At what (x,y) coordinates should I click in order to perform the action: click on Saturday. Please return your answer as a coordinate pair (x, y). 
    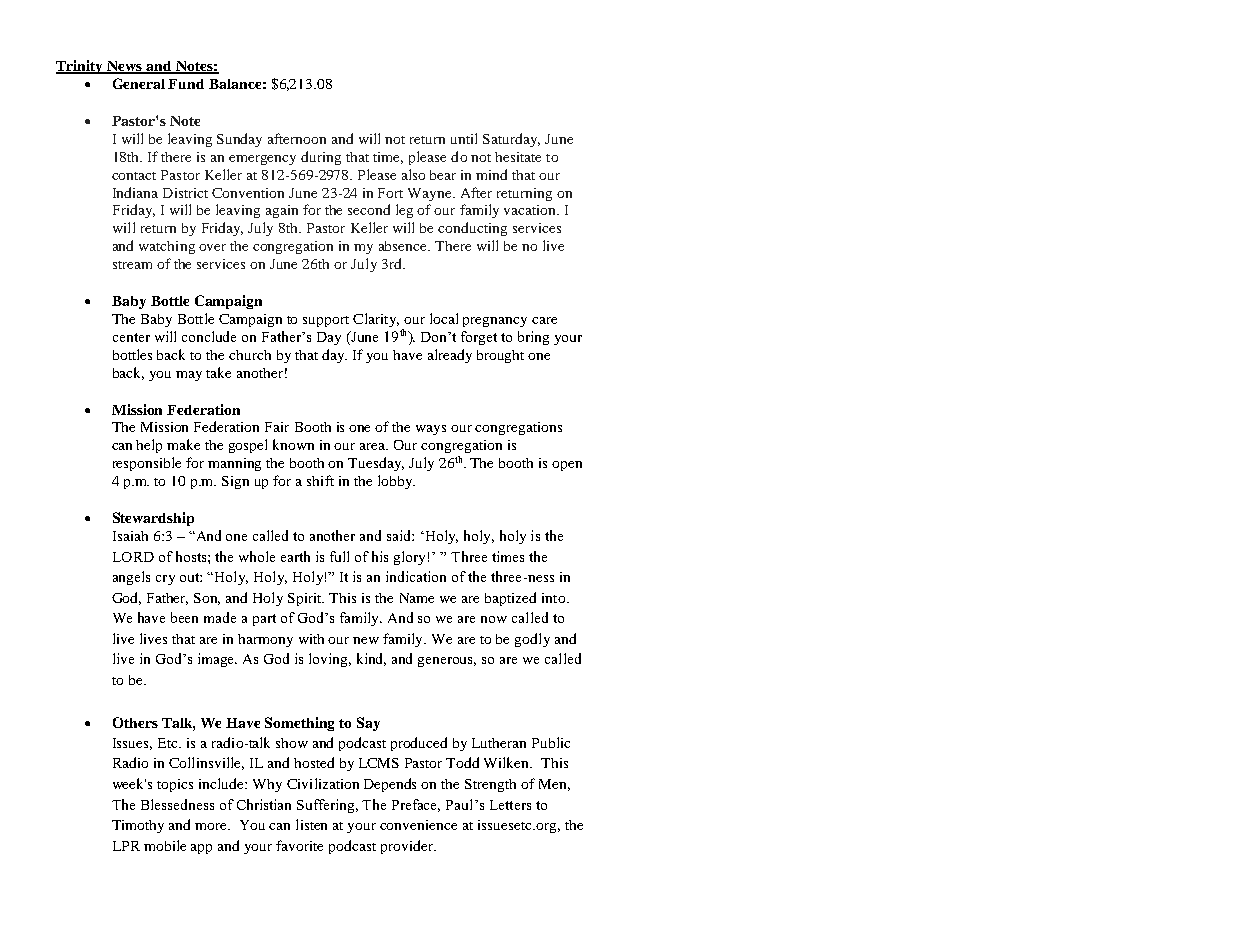
    Looking at the image, I should click on (511, 140).
